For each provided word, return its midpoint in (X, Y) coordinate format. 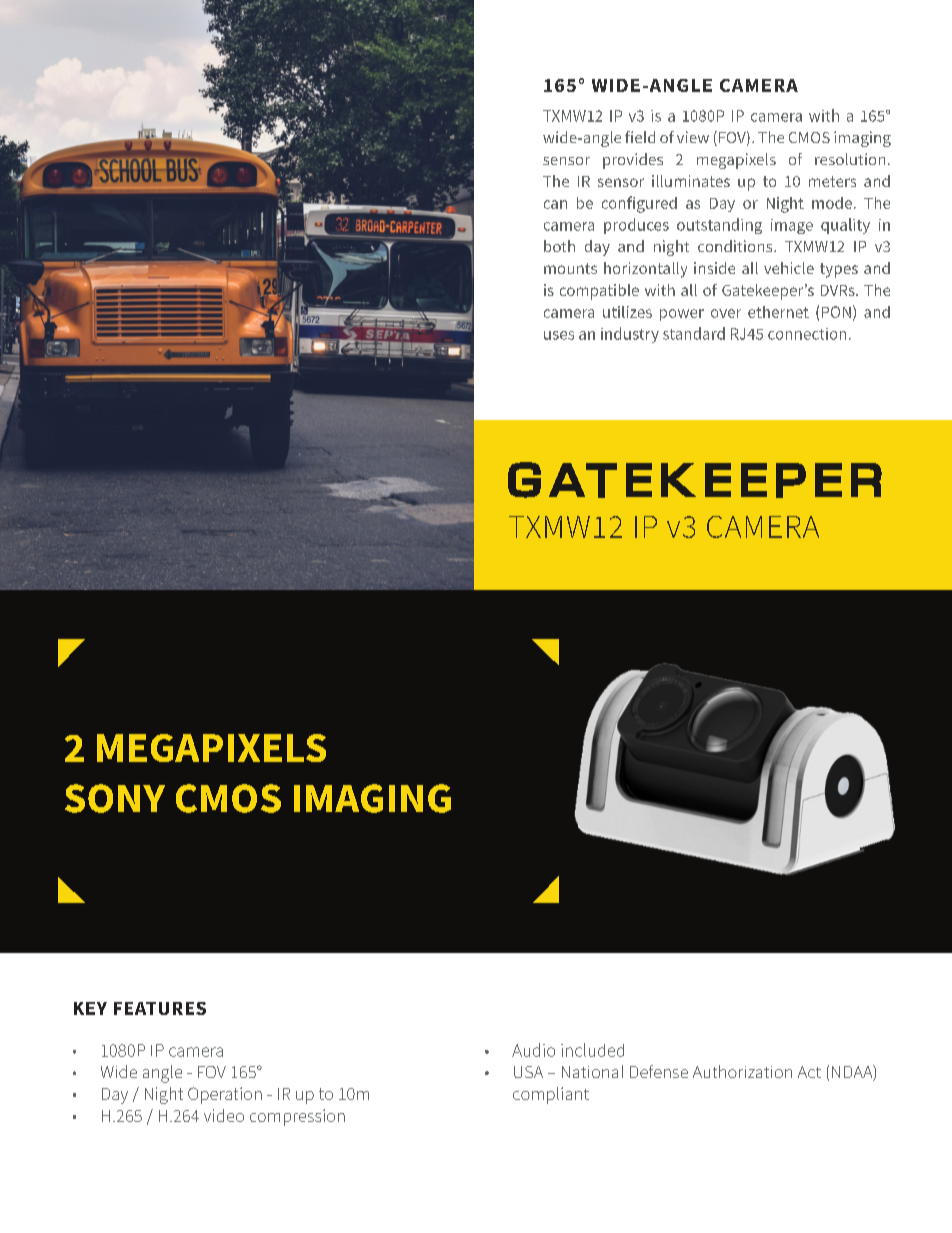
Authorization (742, 1071)
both (559, 246)
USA (528, 1072)
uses (559, 335)
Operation (225, 1095)
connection (807, 334)
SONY (115, 798)
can (555, 204)
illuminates (691, 181)
